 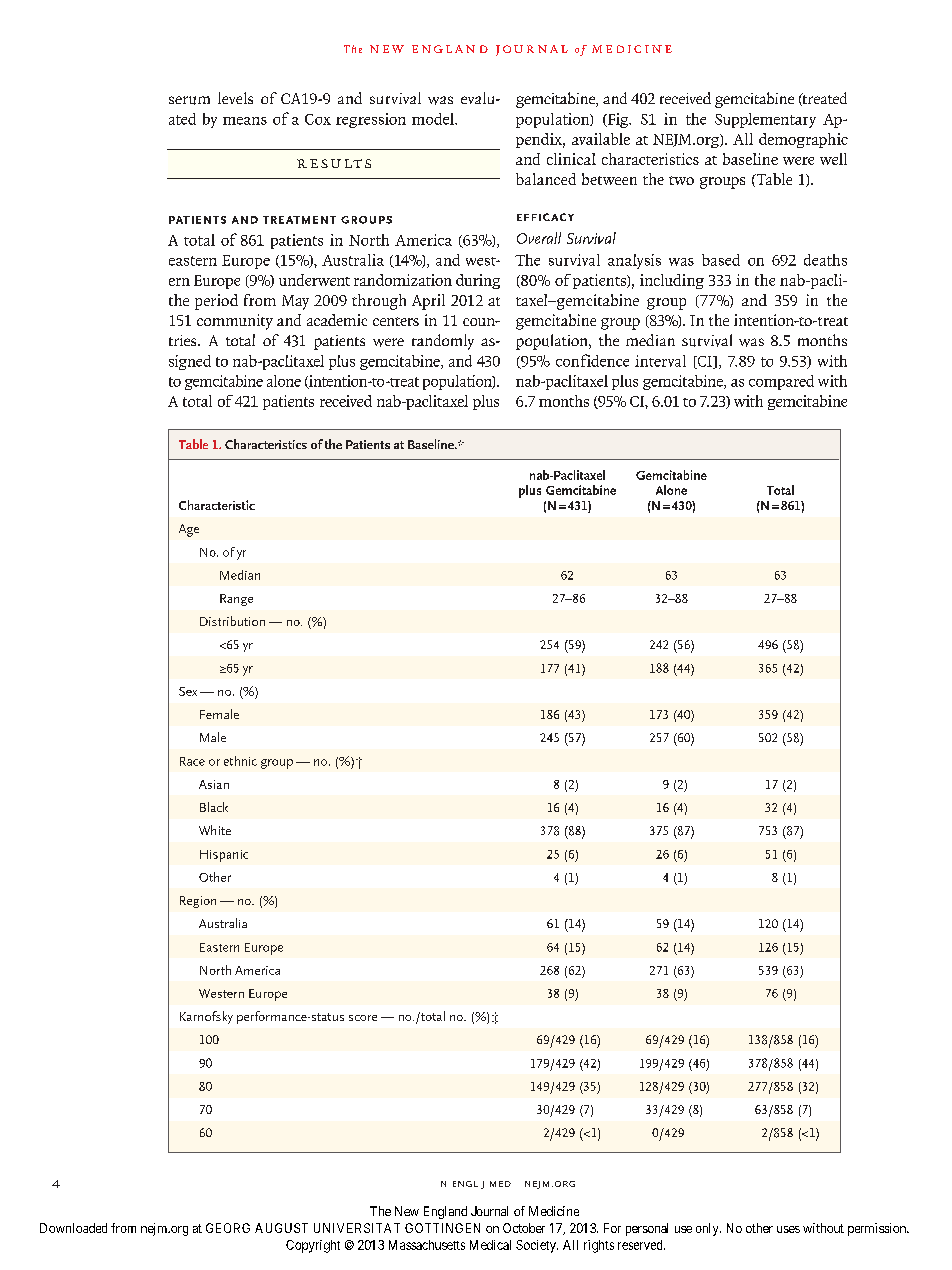 What do you see at coordinates (198, 902) in the screenshot?
I see `Region` at bounding box center [198, 902].
